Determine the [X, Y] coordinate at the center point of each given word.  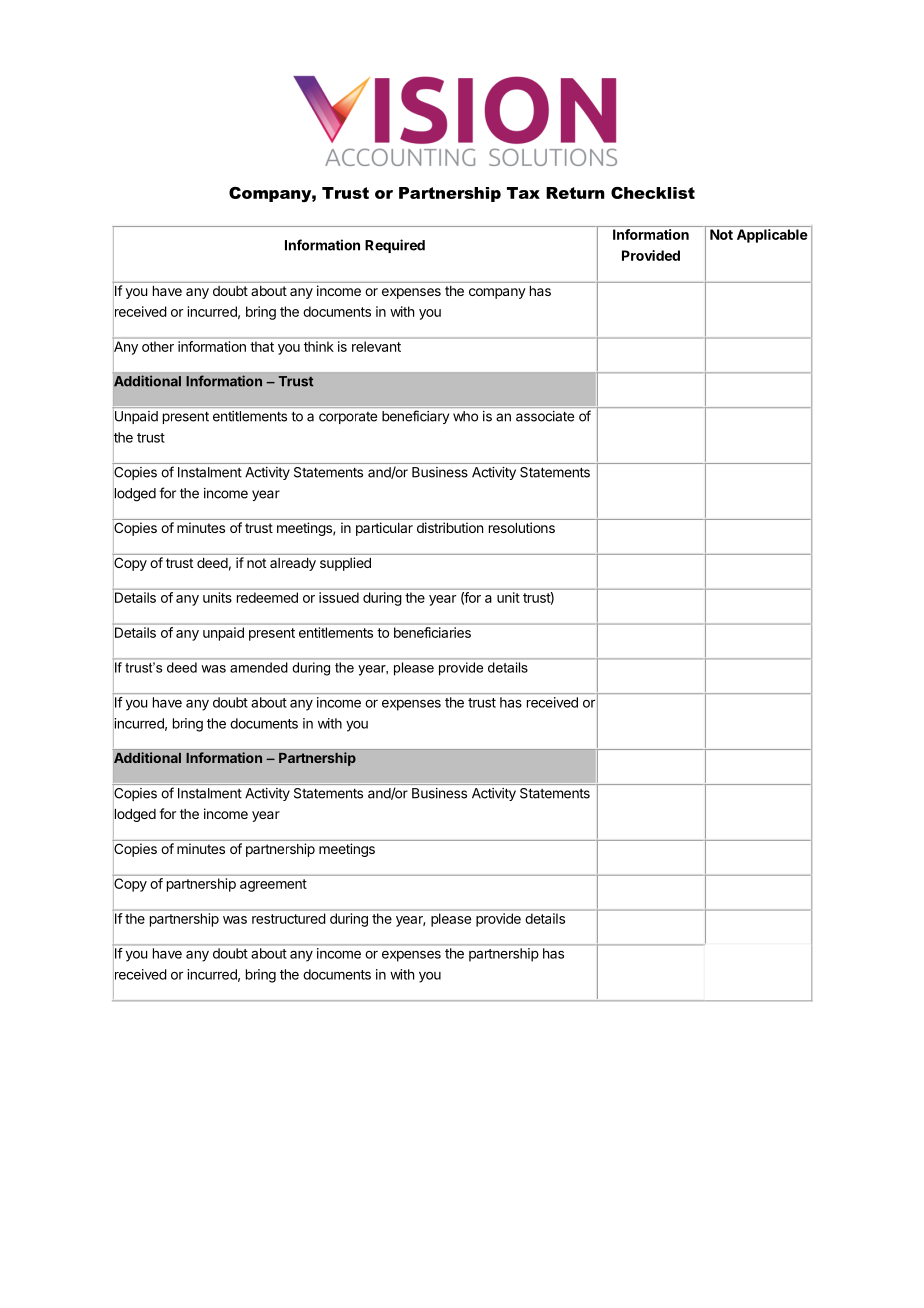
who [465, 416]
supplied [345, 564]
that [262, 347]
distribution [450, 527]
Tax [523, 193]
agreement [273, 885]
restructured [288, 918]
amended [258, 667]
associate [545, 416]
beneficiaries [432, 632]
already [293, 564]
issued [339, 597]
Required [395, 246]
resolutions [522, 527]
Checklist [653, 193]
